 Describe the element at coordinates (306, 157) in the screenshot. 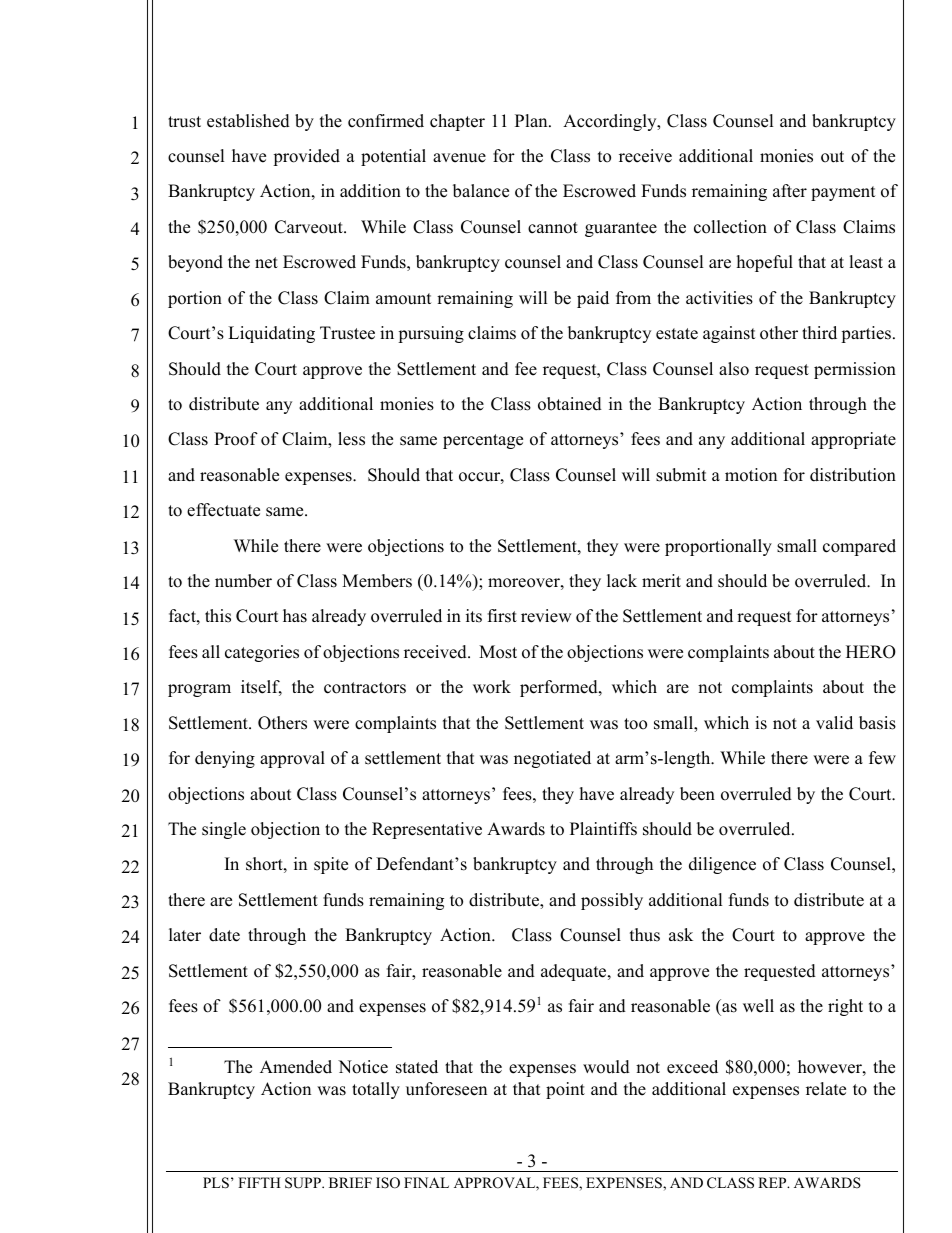

I see `provided` at that location.
